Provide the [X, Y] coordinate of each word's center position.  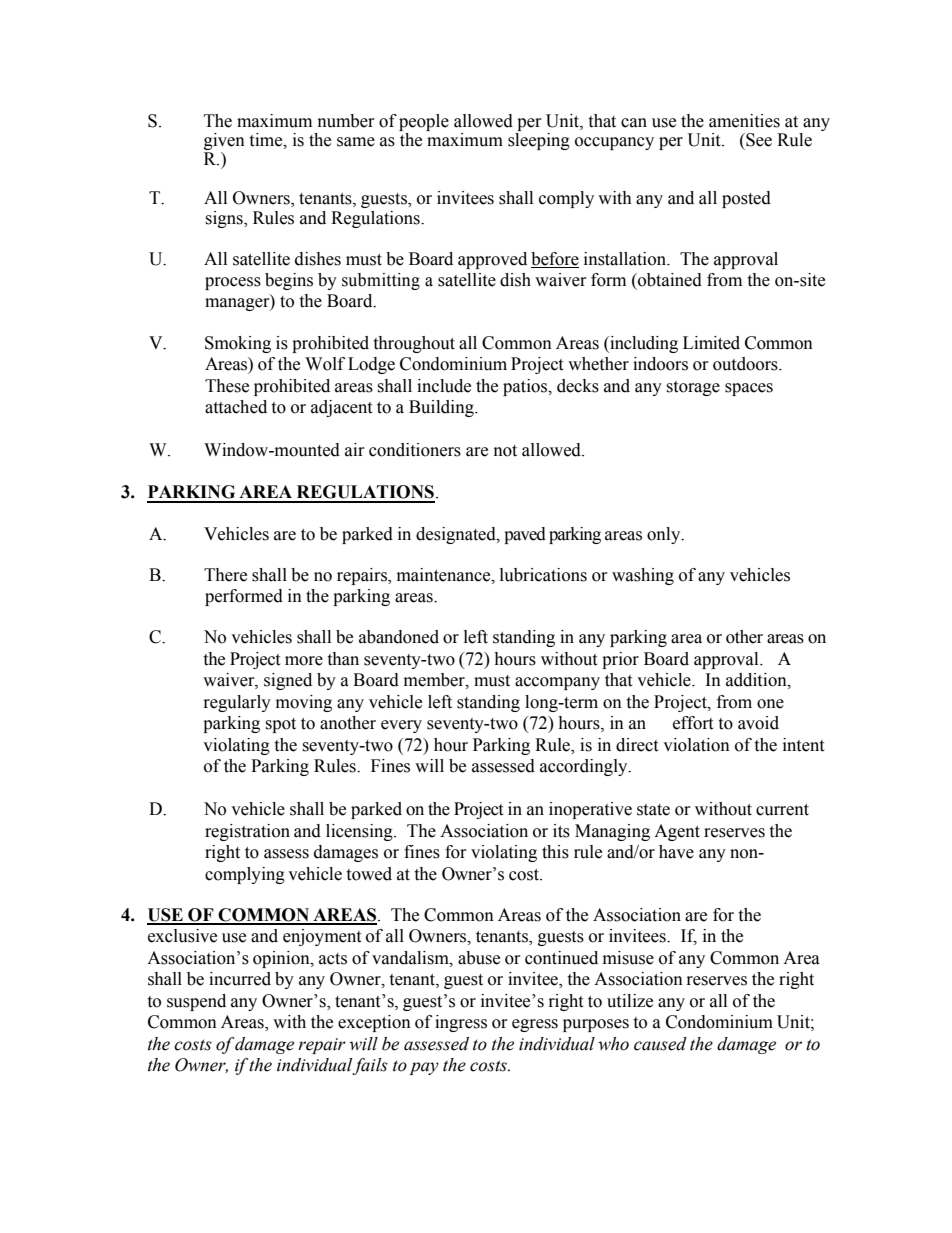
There [225, 575]
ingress [461, 1023]
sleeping [539, 141]
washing [643, 576]
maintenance [445, 575]
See [758, 140]
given [224, 143]
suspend [196, 1002]
